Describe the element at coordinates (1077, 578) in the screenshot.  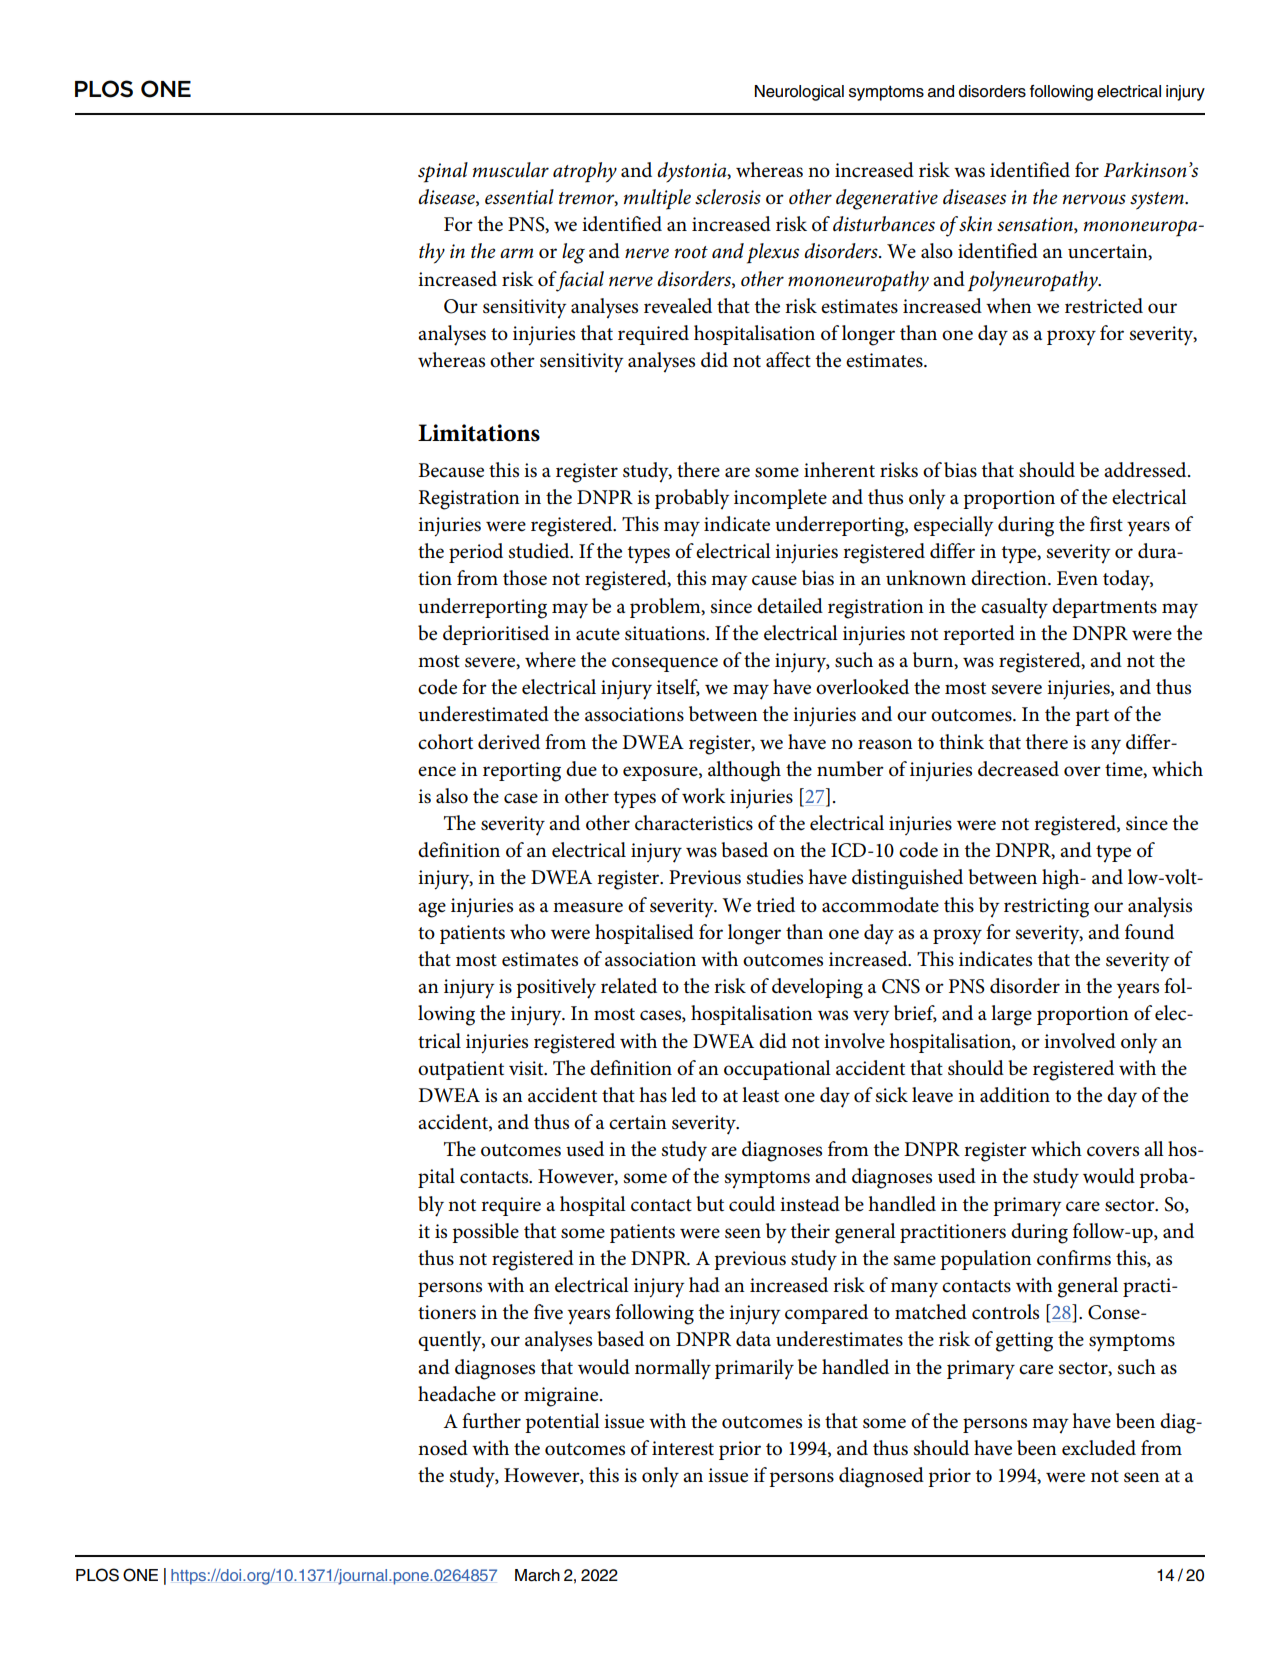
I see `Even` at that location.
